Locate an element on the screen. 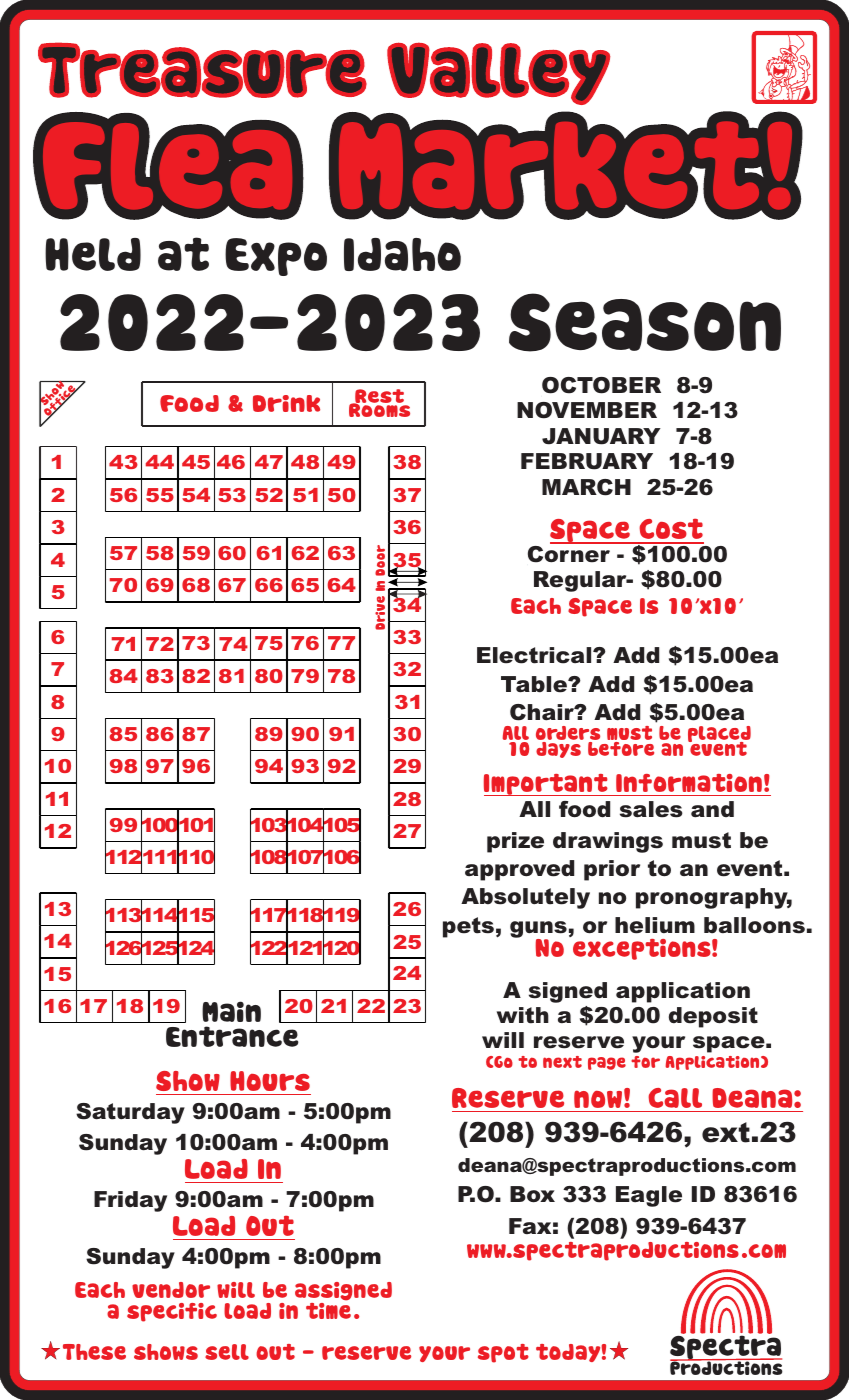  Idaho is located at coordinates (402, 254).
